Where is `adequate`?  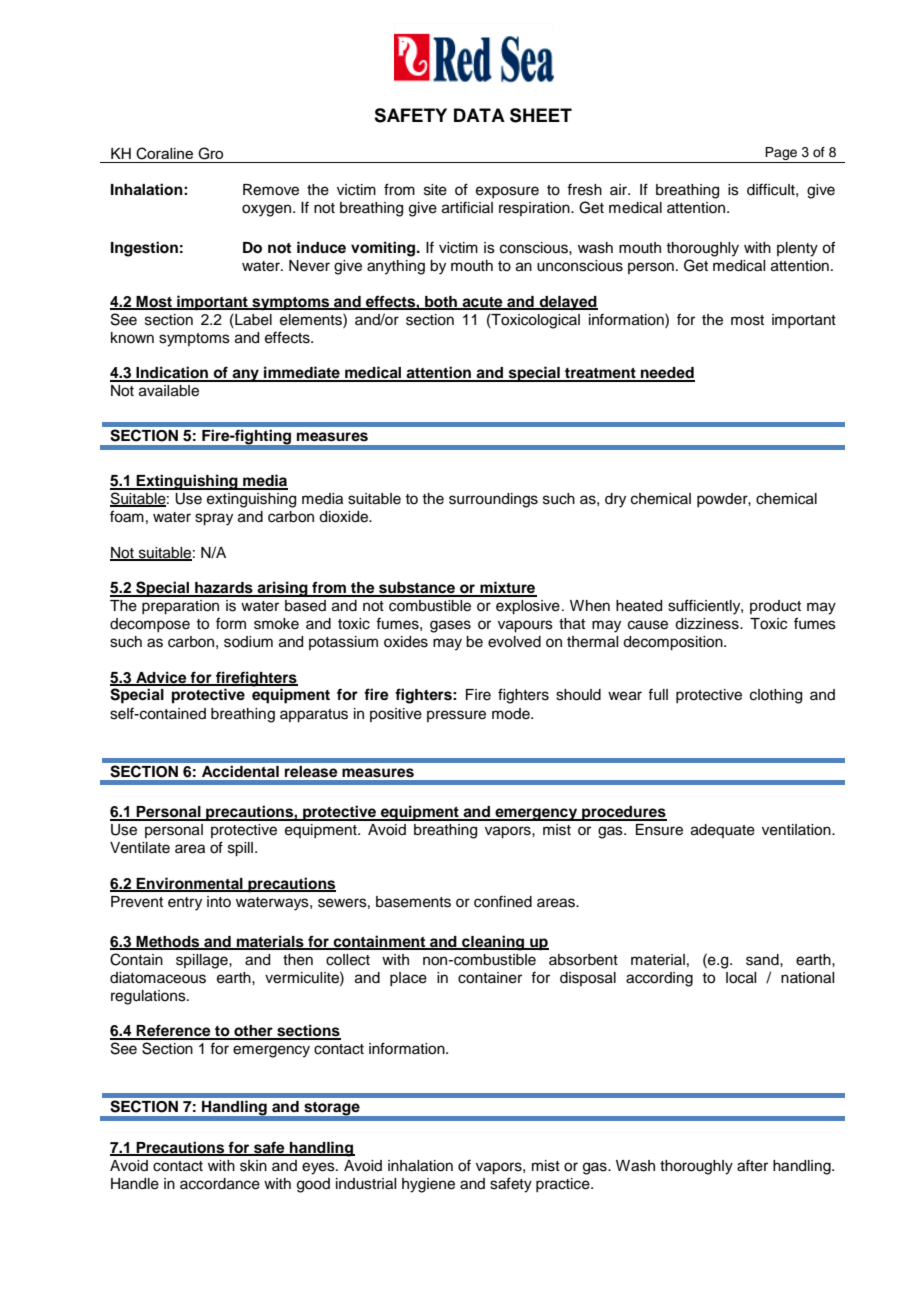 adequate is located at coordinates (723, 831).
